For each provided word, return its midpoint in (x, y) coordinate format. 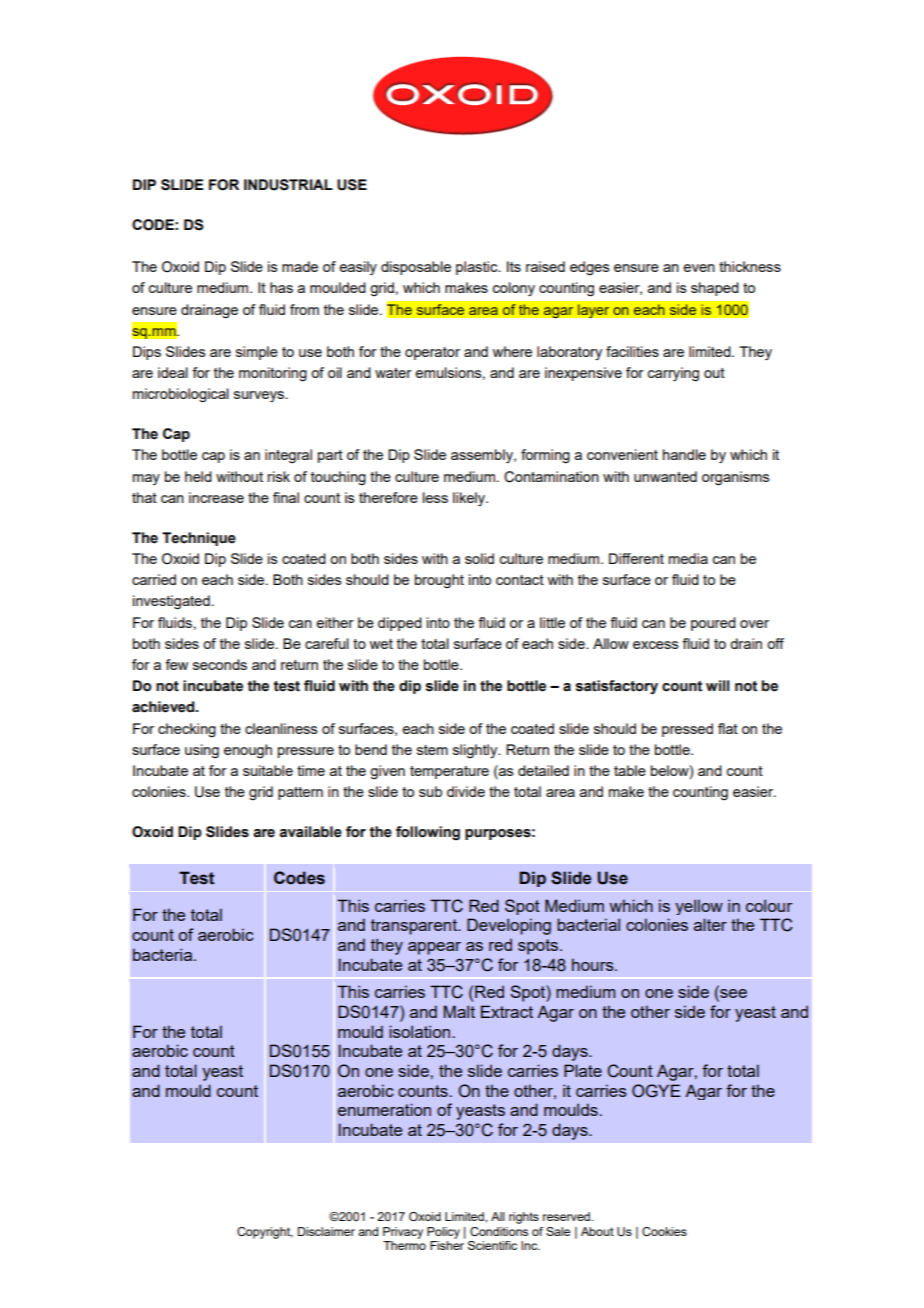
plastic (478, 268)
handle (684, 454)
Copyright (265, 1233)
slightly (476, 751)
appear (434, 948)
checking (187, 730)
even (699, 268)
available (310, 832)
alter (710, 924)
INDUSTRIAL (288, 185)
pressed (687, 730)
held (198, 476)
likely (470, 499)
